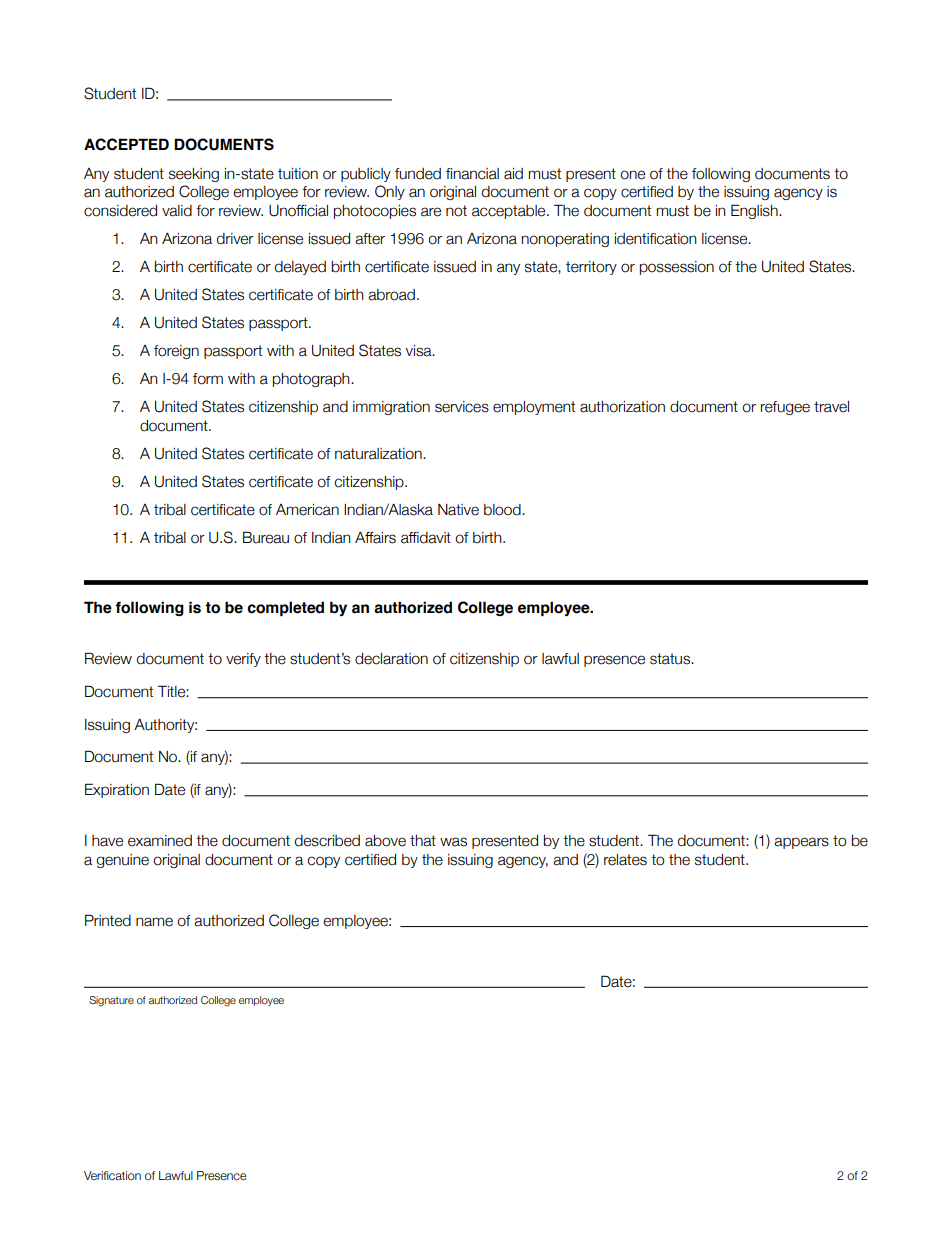 Image resolution: width=952 pixels, height=1233 pixels. What do you see at coordinates (785, 408) in the document?
I see `refugee` at bounding box center [785, 408].
